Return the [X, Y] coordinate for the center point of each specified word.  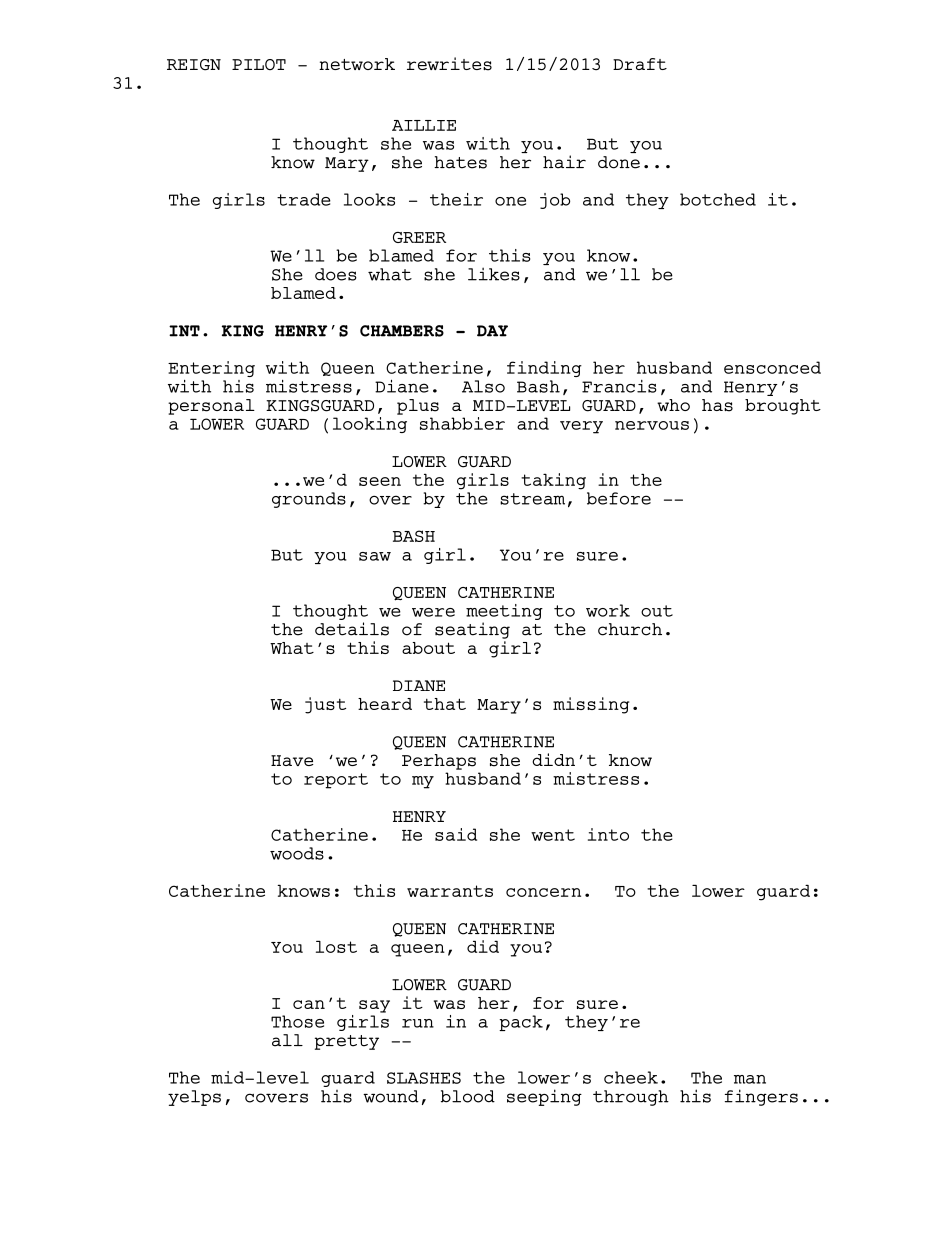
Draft [640, 64]
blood [468, 1096]
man [750, 1079]
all [287, 1040]
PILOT [259, 64]
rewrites [449, 64]
